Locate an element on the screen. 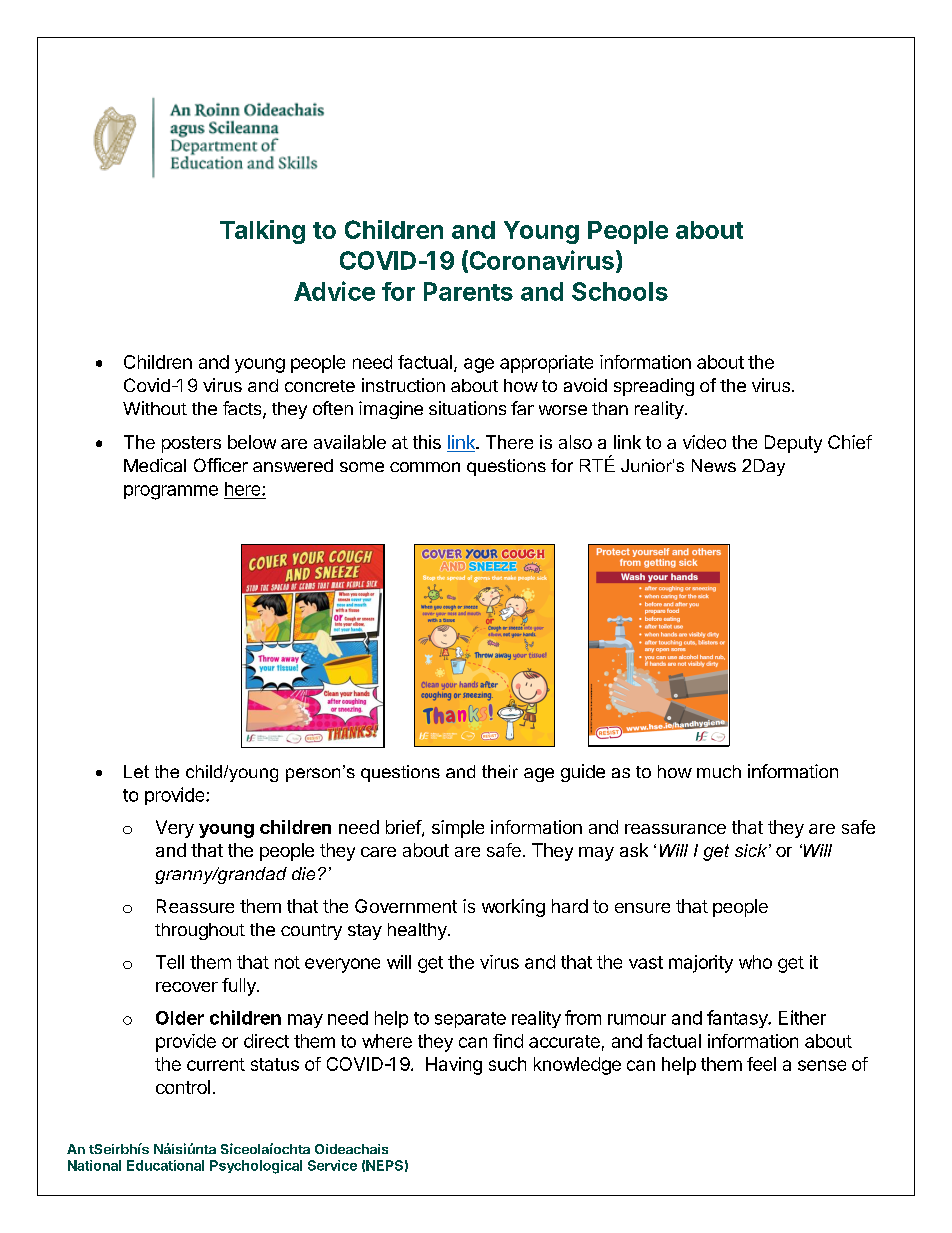 This screenshot has height=1233, width=952. much is located at coordinates (719, 771).
